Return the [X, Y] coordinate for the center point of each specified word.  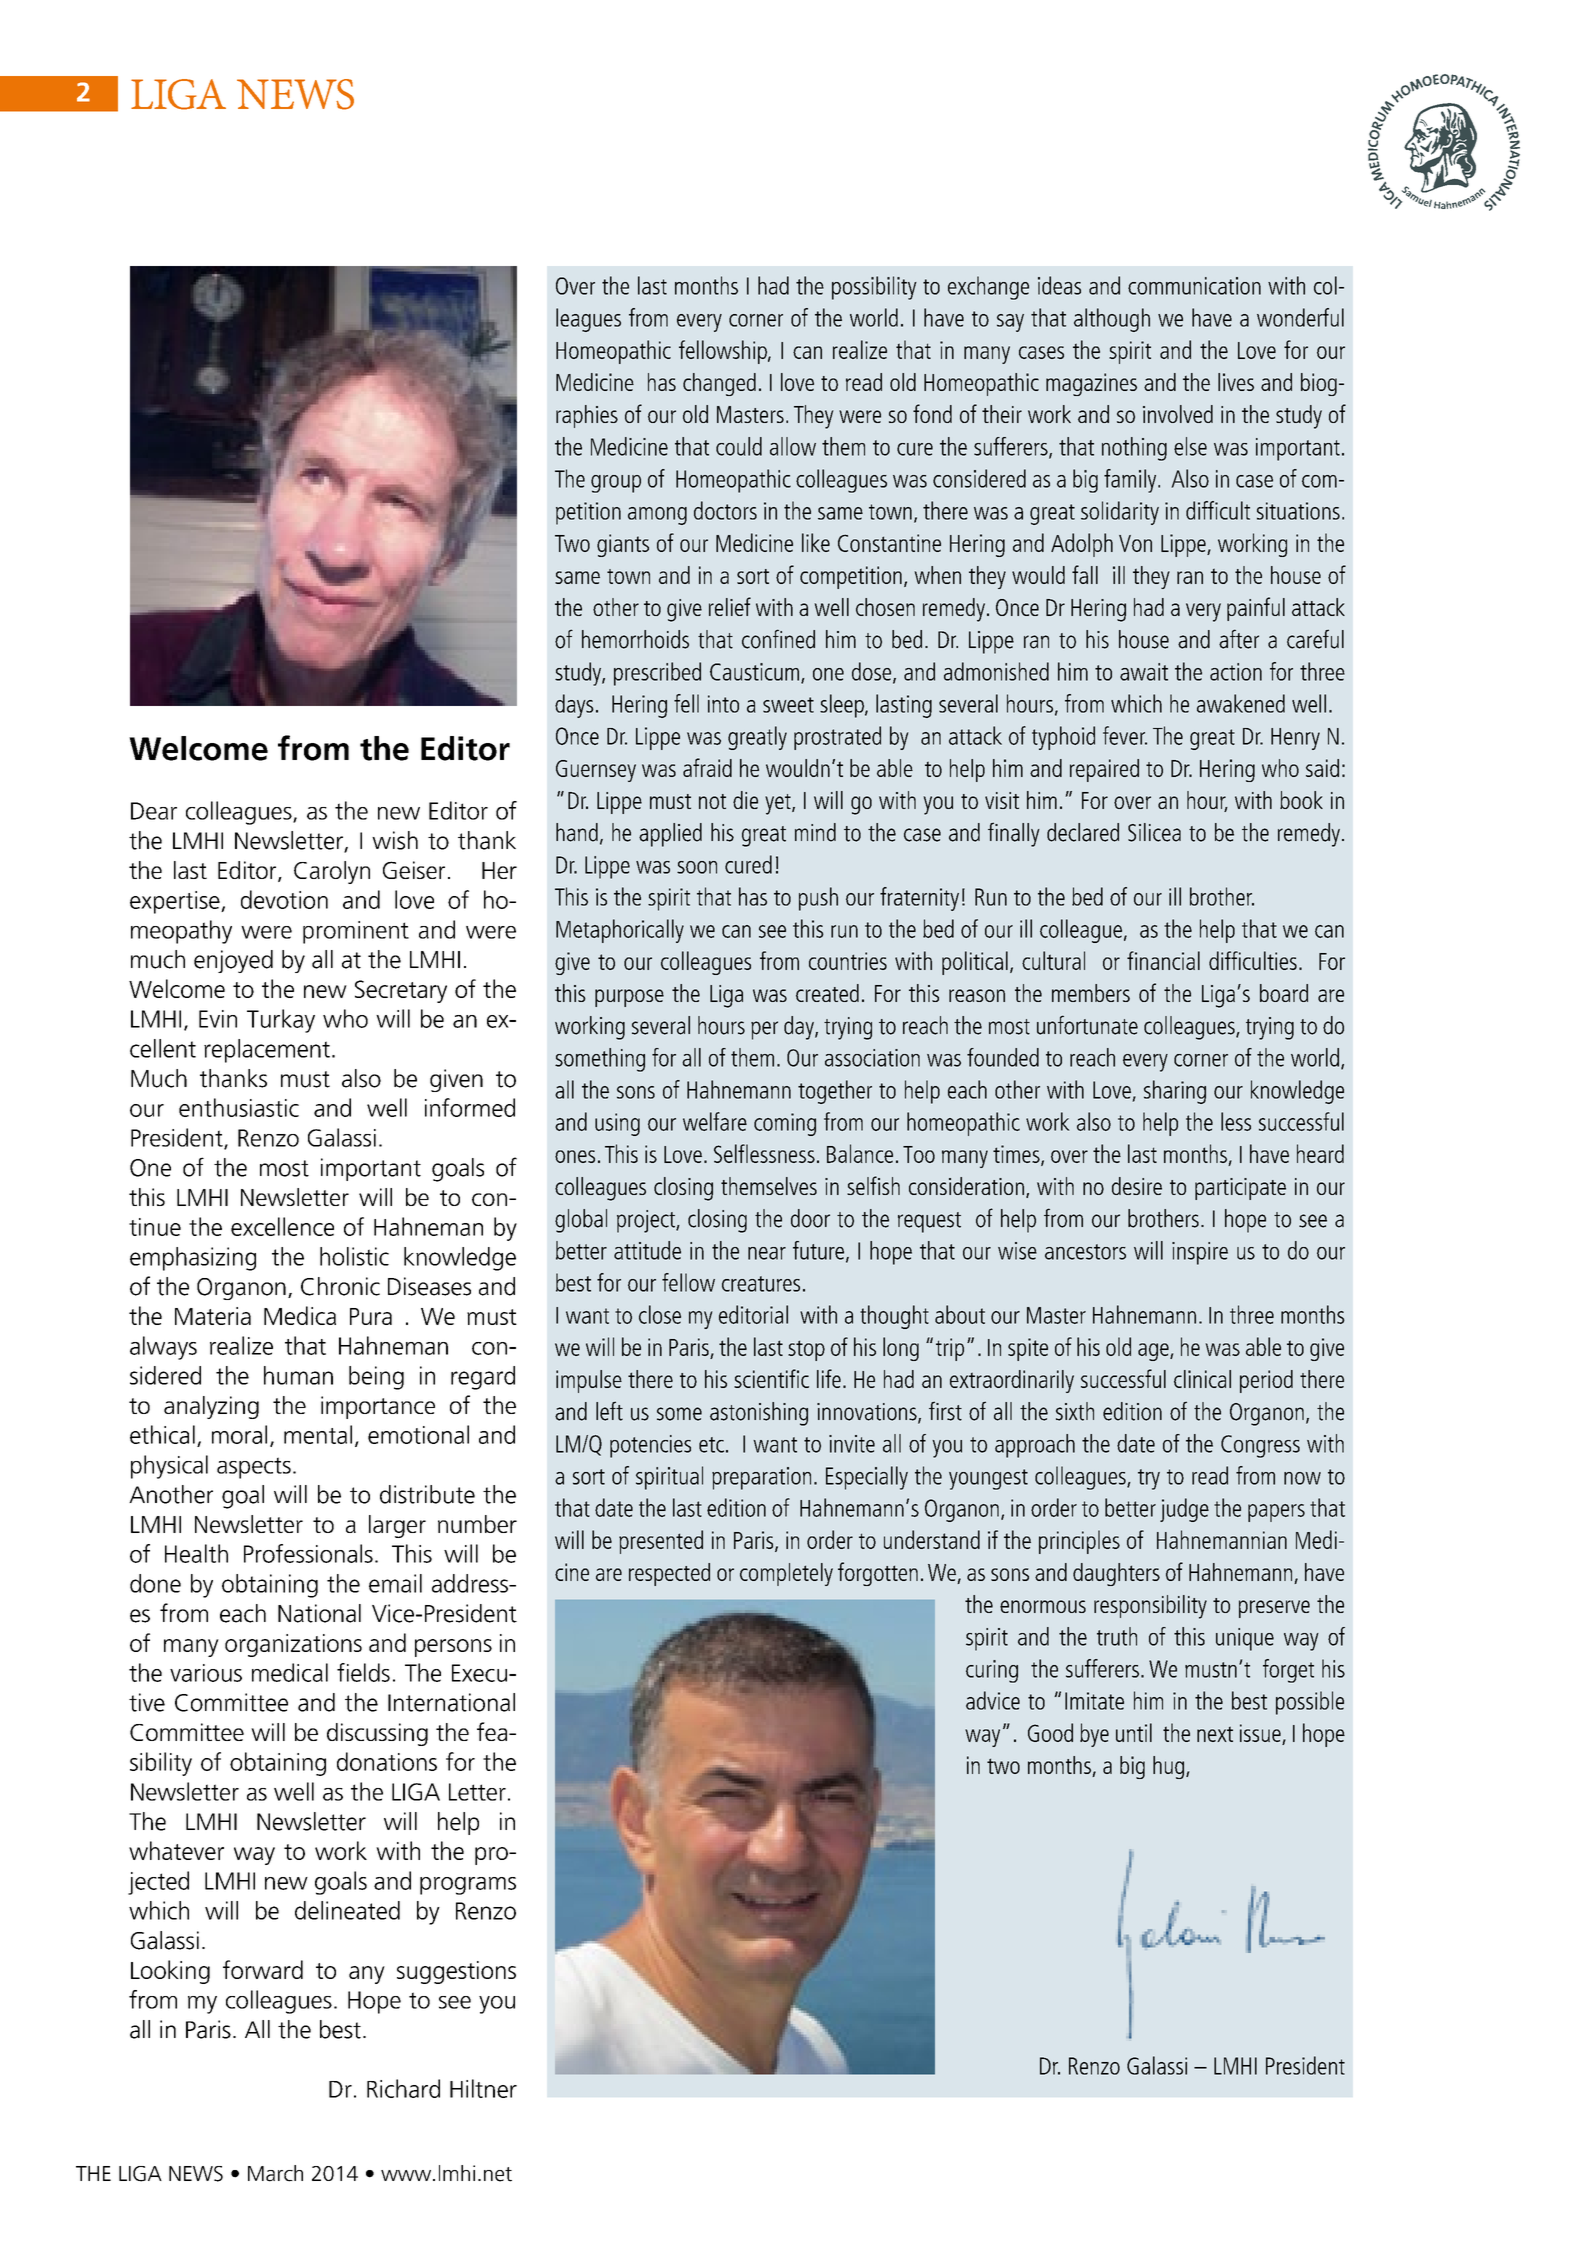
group [616, 484]
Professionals [308, 1553]
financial [1163, 960]
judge [1184, 1510]
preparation [761, 1478]
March [275, 2173]
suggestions [456, 1972]
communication [1194, 286]
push [818, 899]
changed [719, 384]
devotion [284, 899]
